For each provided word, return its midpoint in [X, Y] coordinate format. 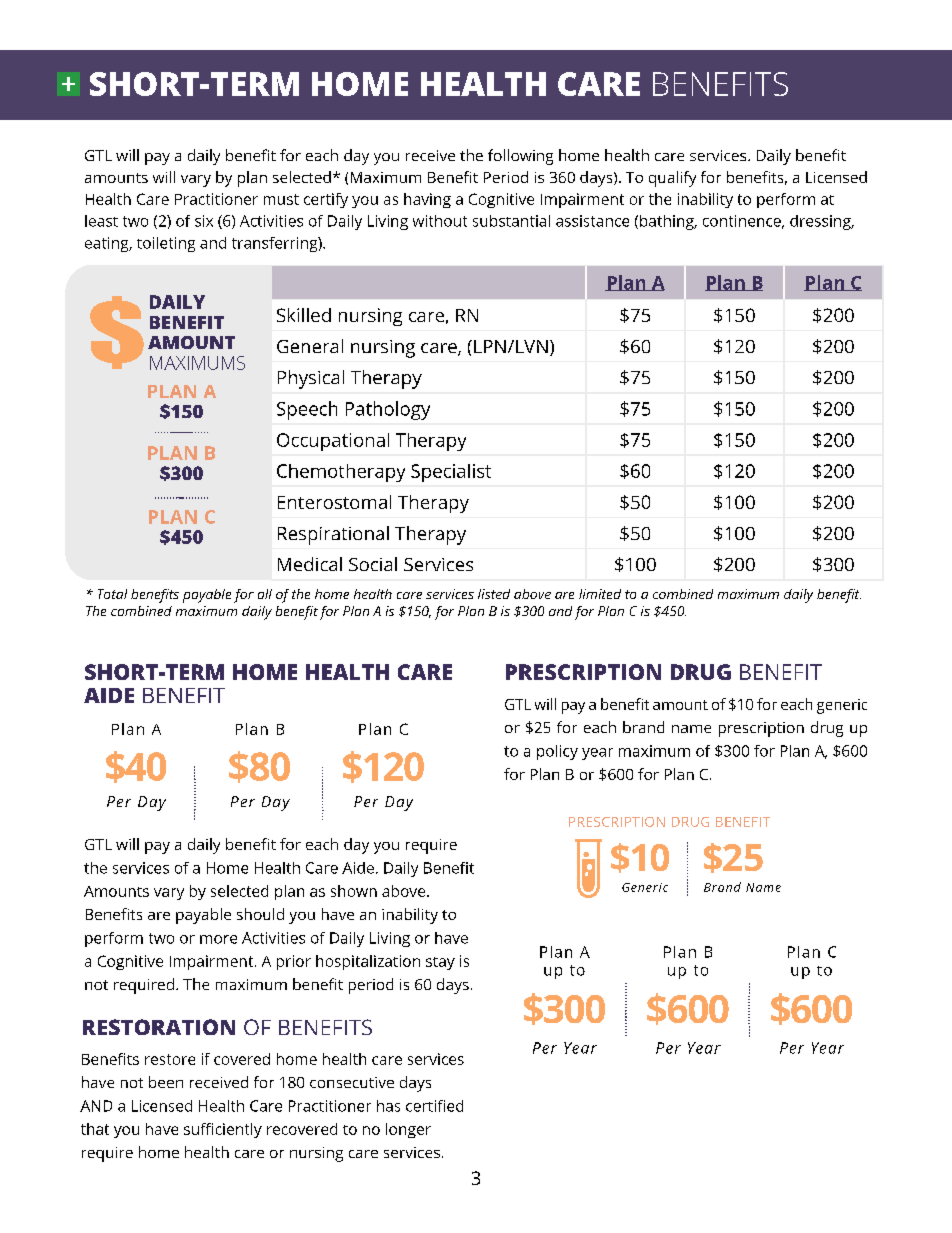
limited [600, 594]
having [427, 200]
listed [494, 594]
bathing [668, 222]
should [260, 914]
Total [112, 594]
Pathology [388, 410]
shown [354, 891]
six [204, 221]
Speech [307, 410]
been [166, 1082]
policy [557, 752]
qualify [672, 179]
